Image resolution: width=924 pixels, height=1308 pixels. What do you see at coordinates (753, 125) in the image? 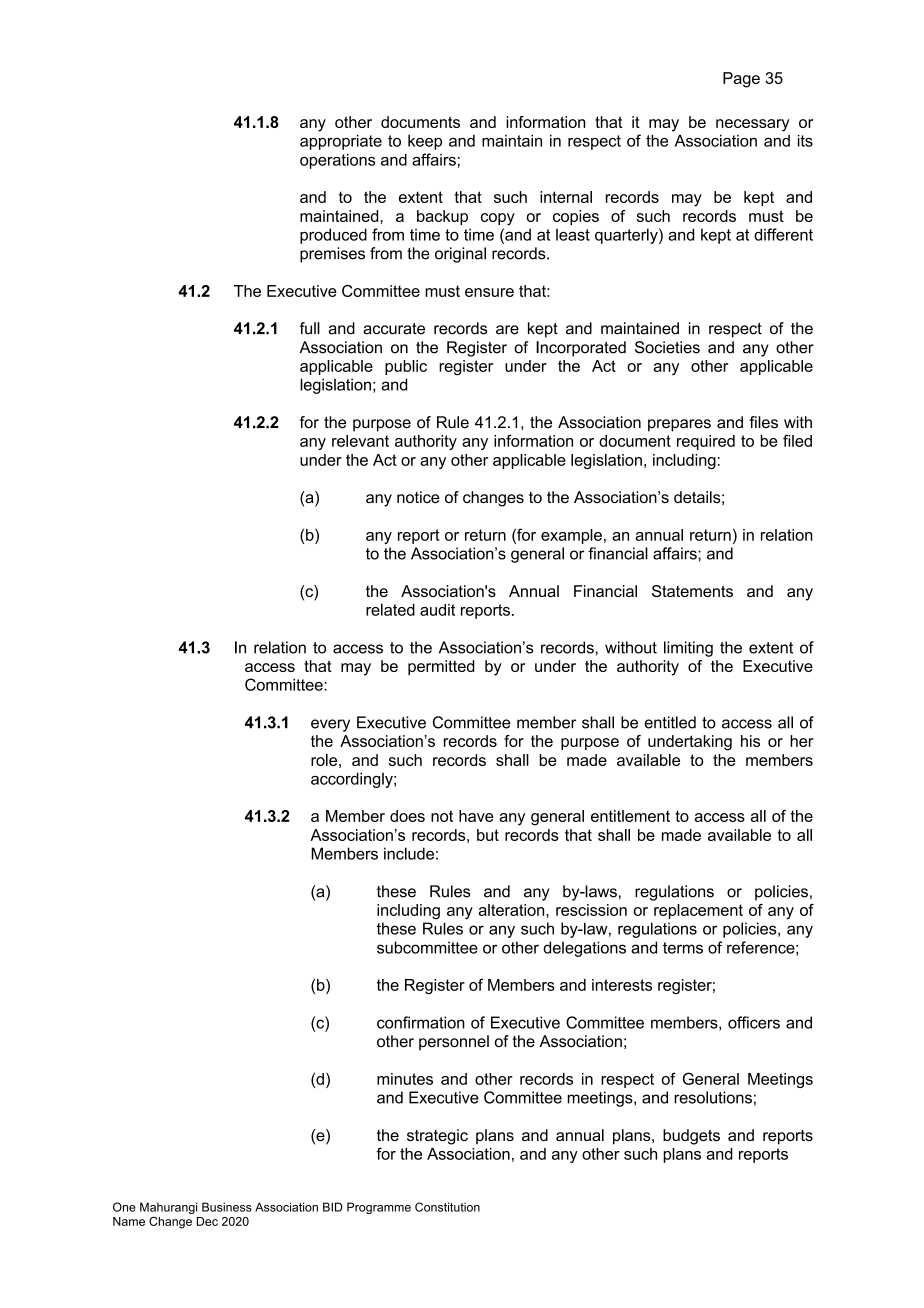
I see `necessary` at bounding box center [753, 125].
